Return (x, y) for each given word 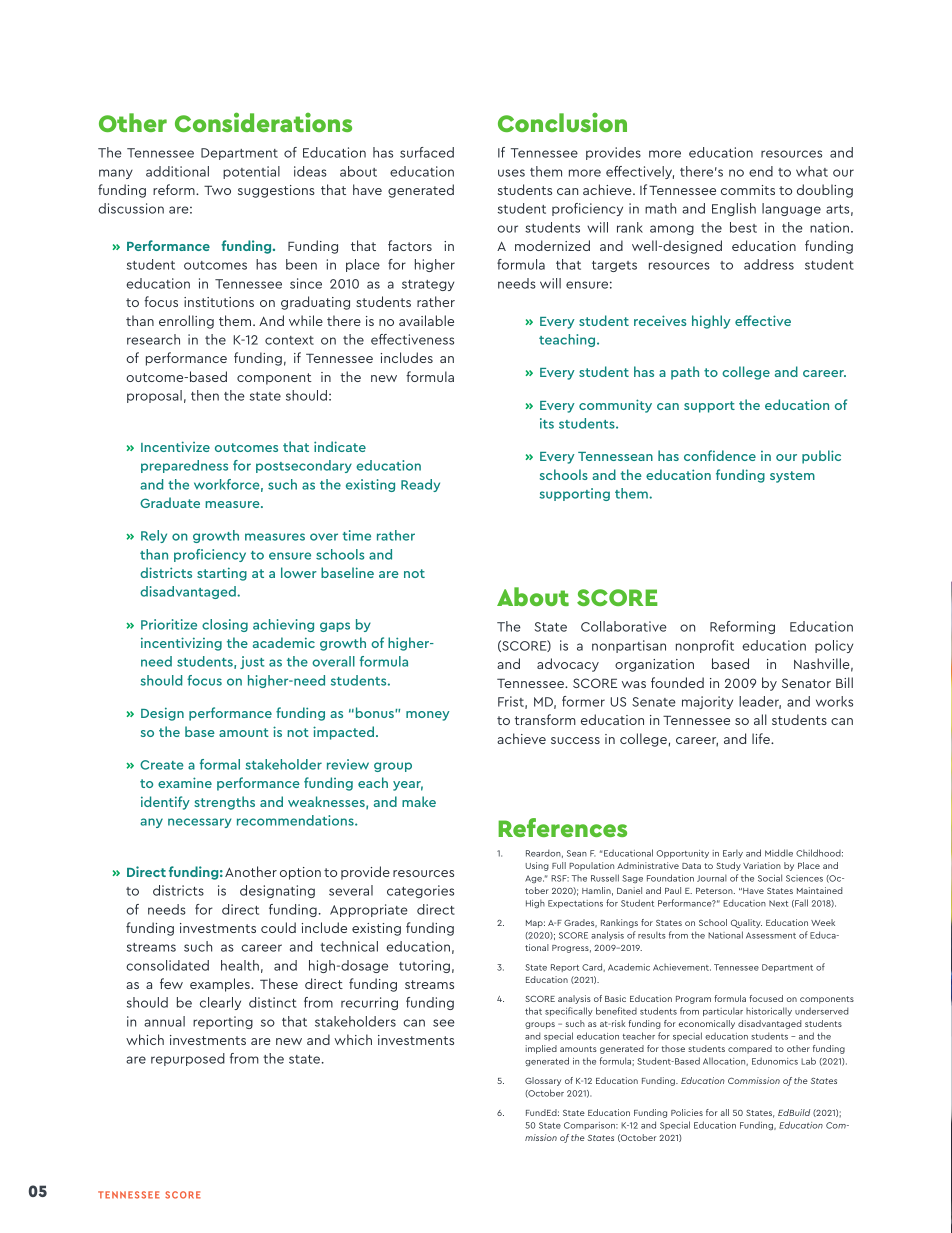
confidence (720, 455)
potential (251, 172)
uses (511, 173)
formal (220, 764)
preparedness (184, 466)
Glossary (543, 1081)
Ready (420, 485)
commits (748, 190)
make (419, 801)
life (762, 738)
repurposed (188, 1059)
